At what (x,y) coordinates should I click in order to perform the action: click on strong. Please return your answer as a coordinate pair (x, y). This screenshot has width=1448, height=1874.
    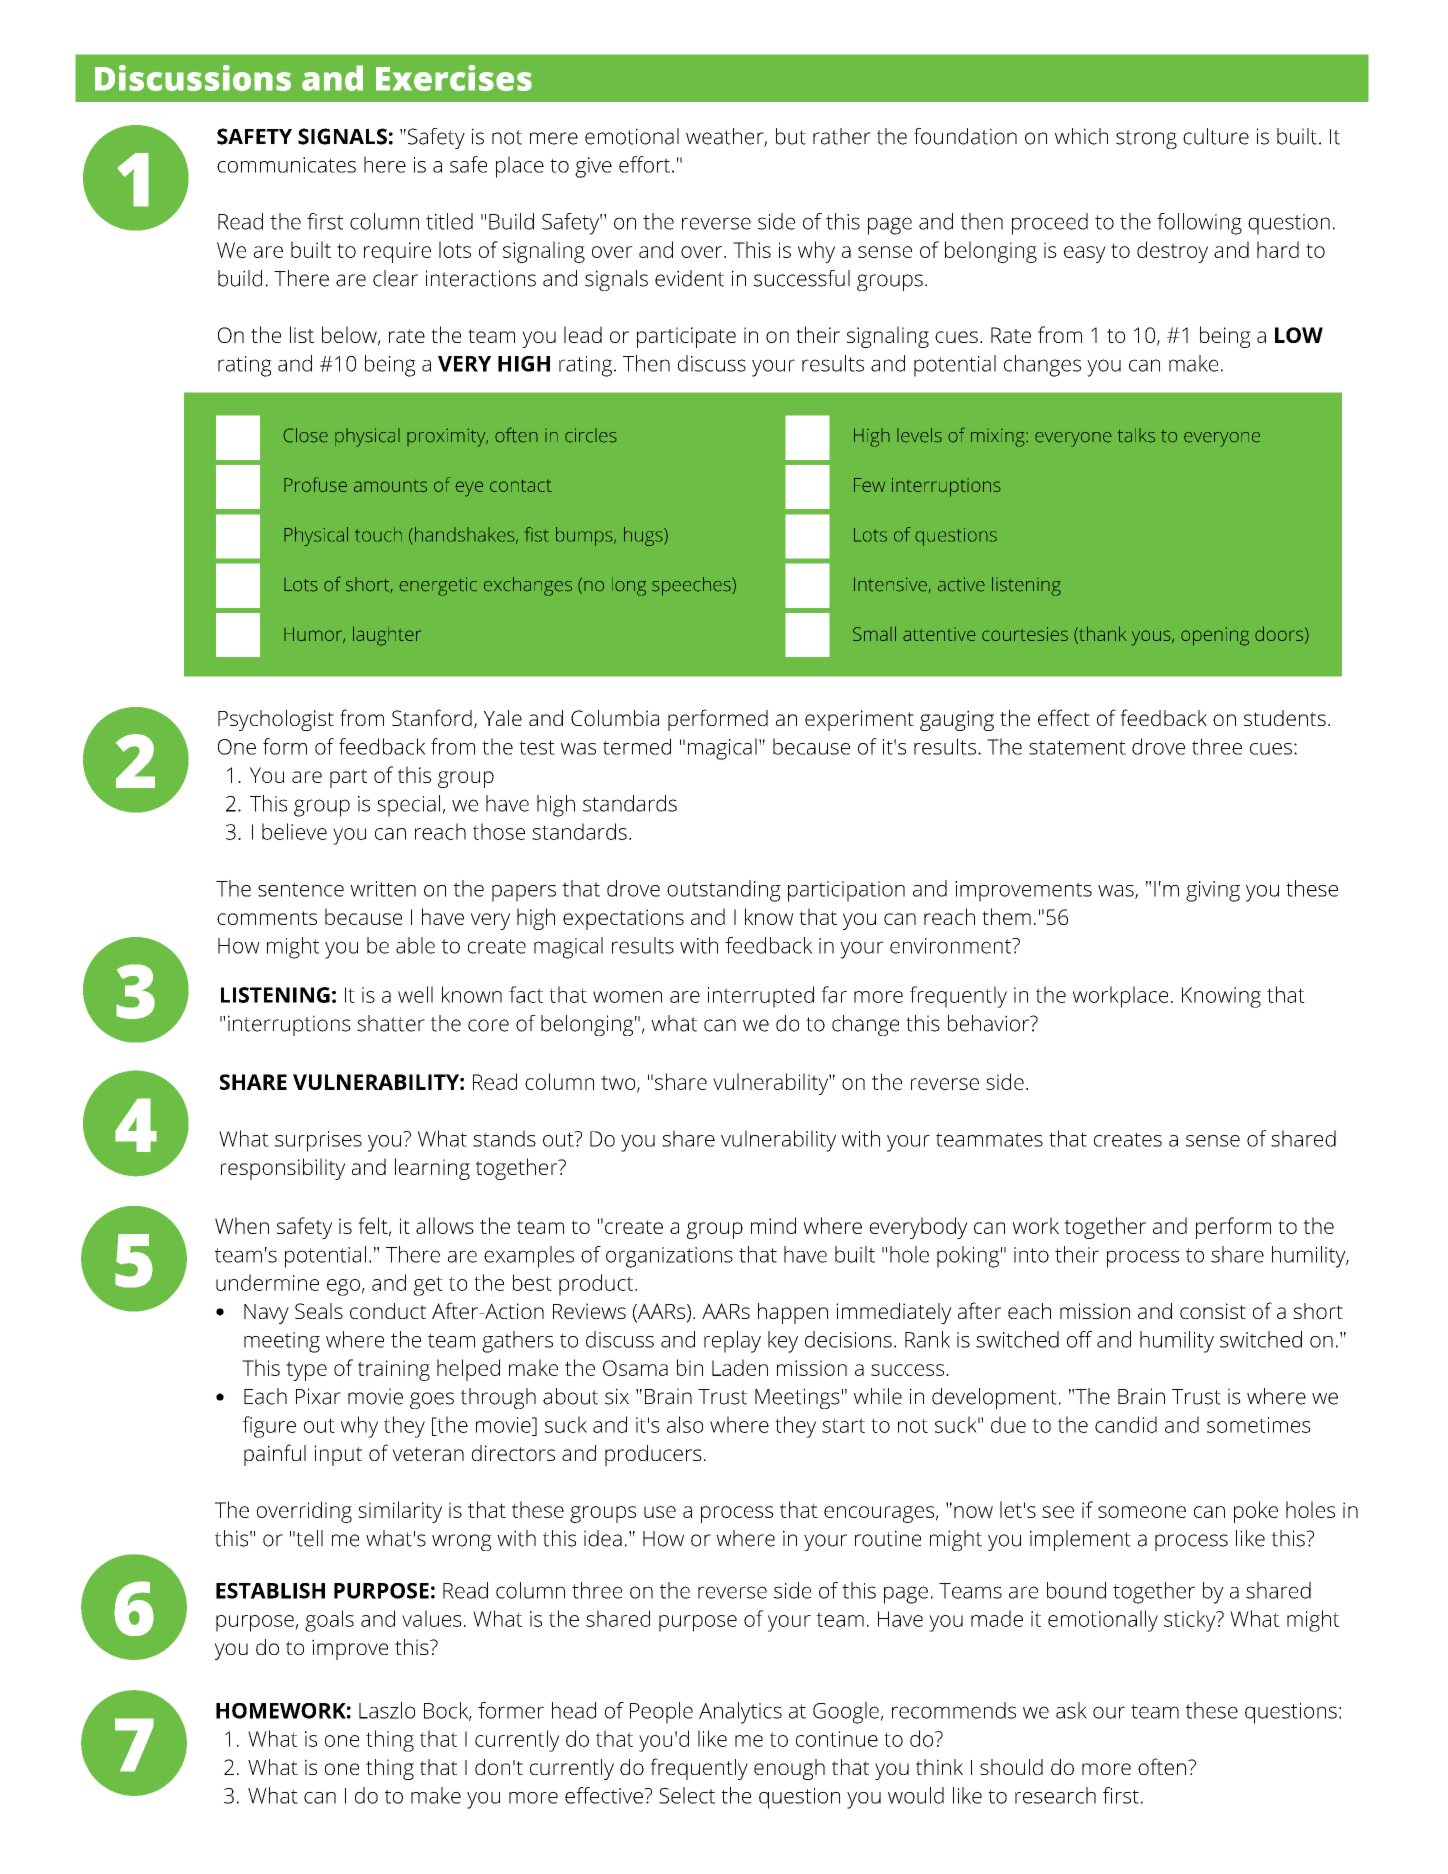
    Looking at the image, I should click on (1146, 139).
